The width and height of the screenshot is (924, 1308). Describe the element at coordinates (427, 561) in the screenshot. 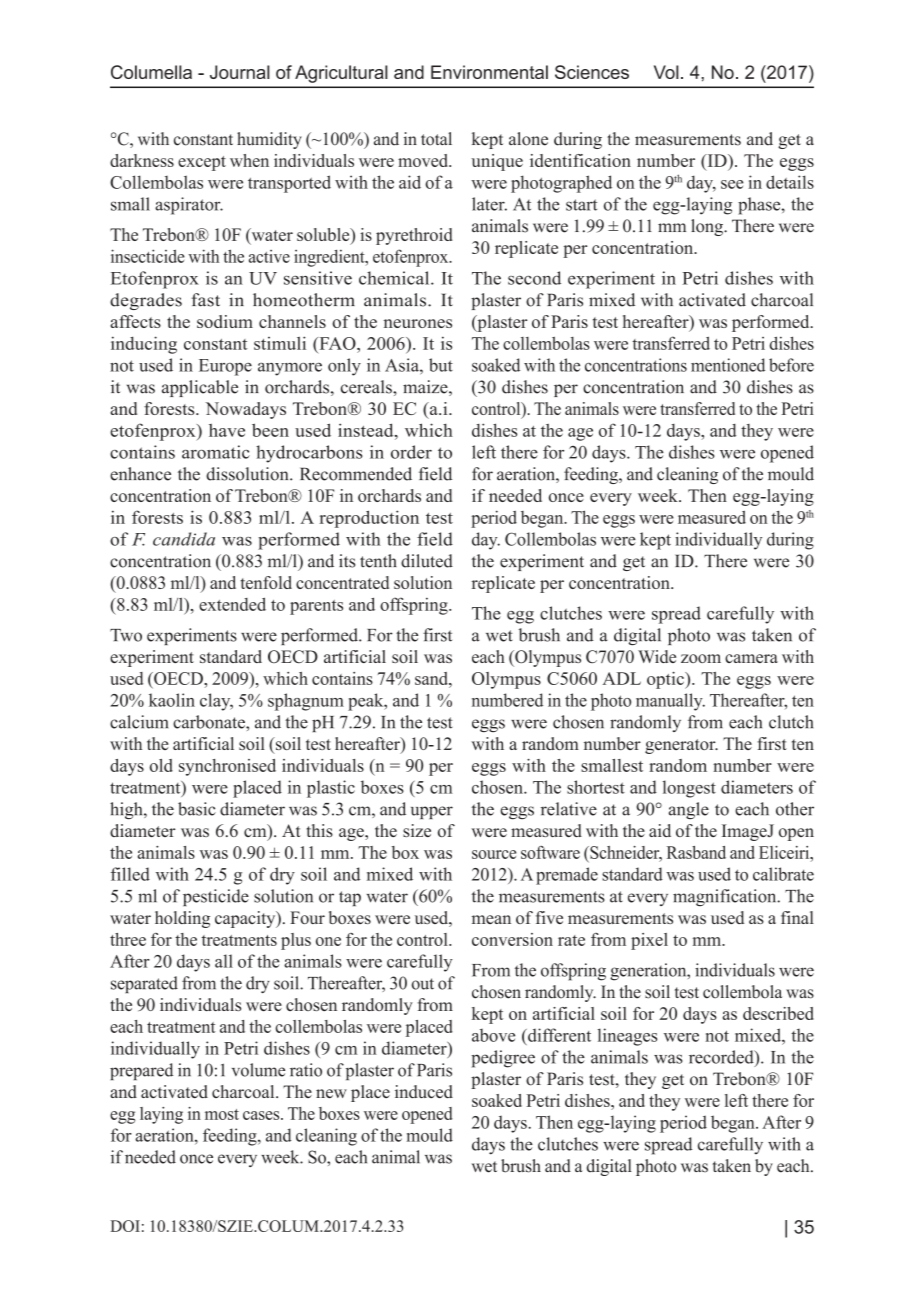

I see `diluted` at that location.
